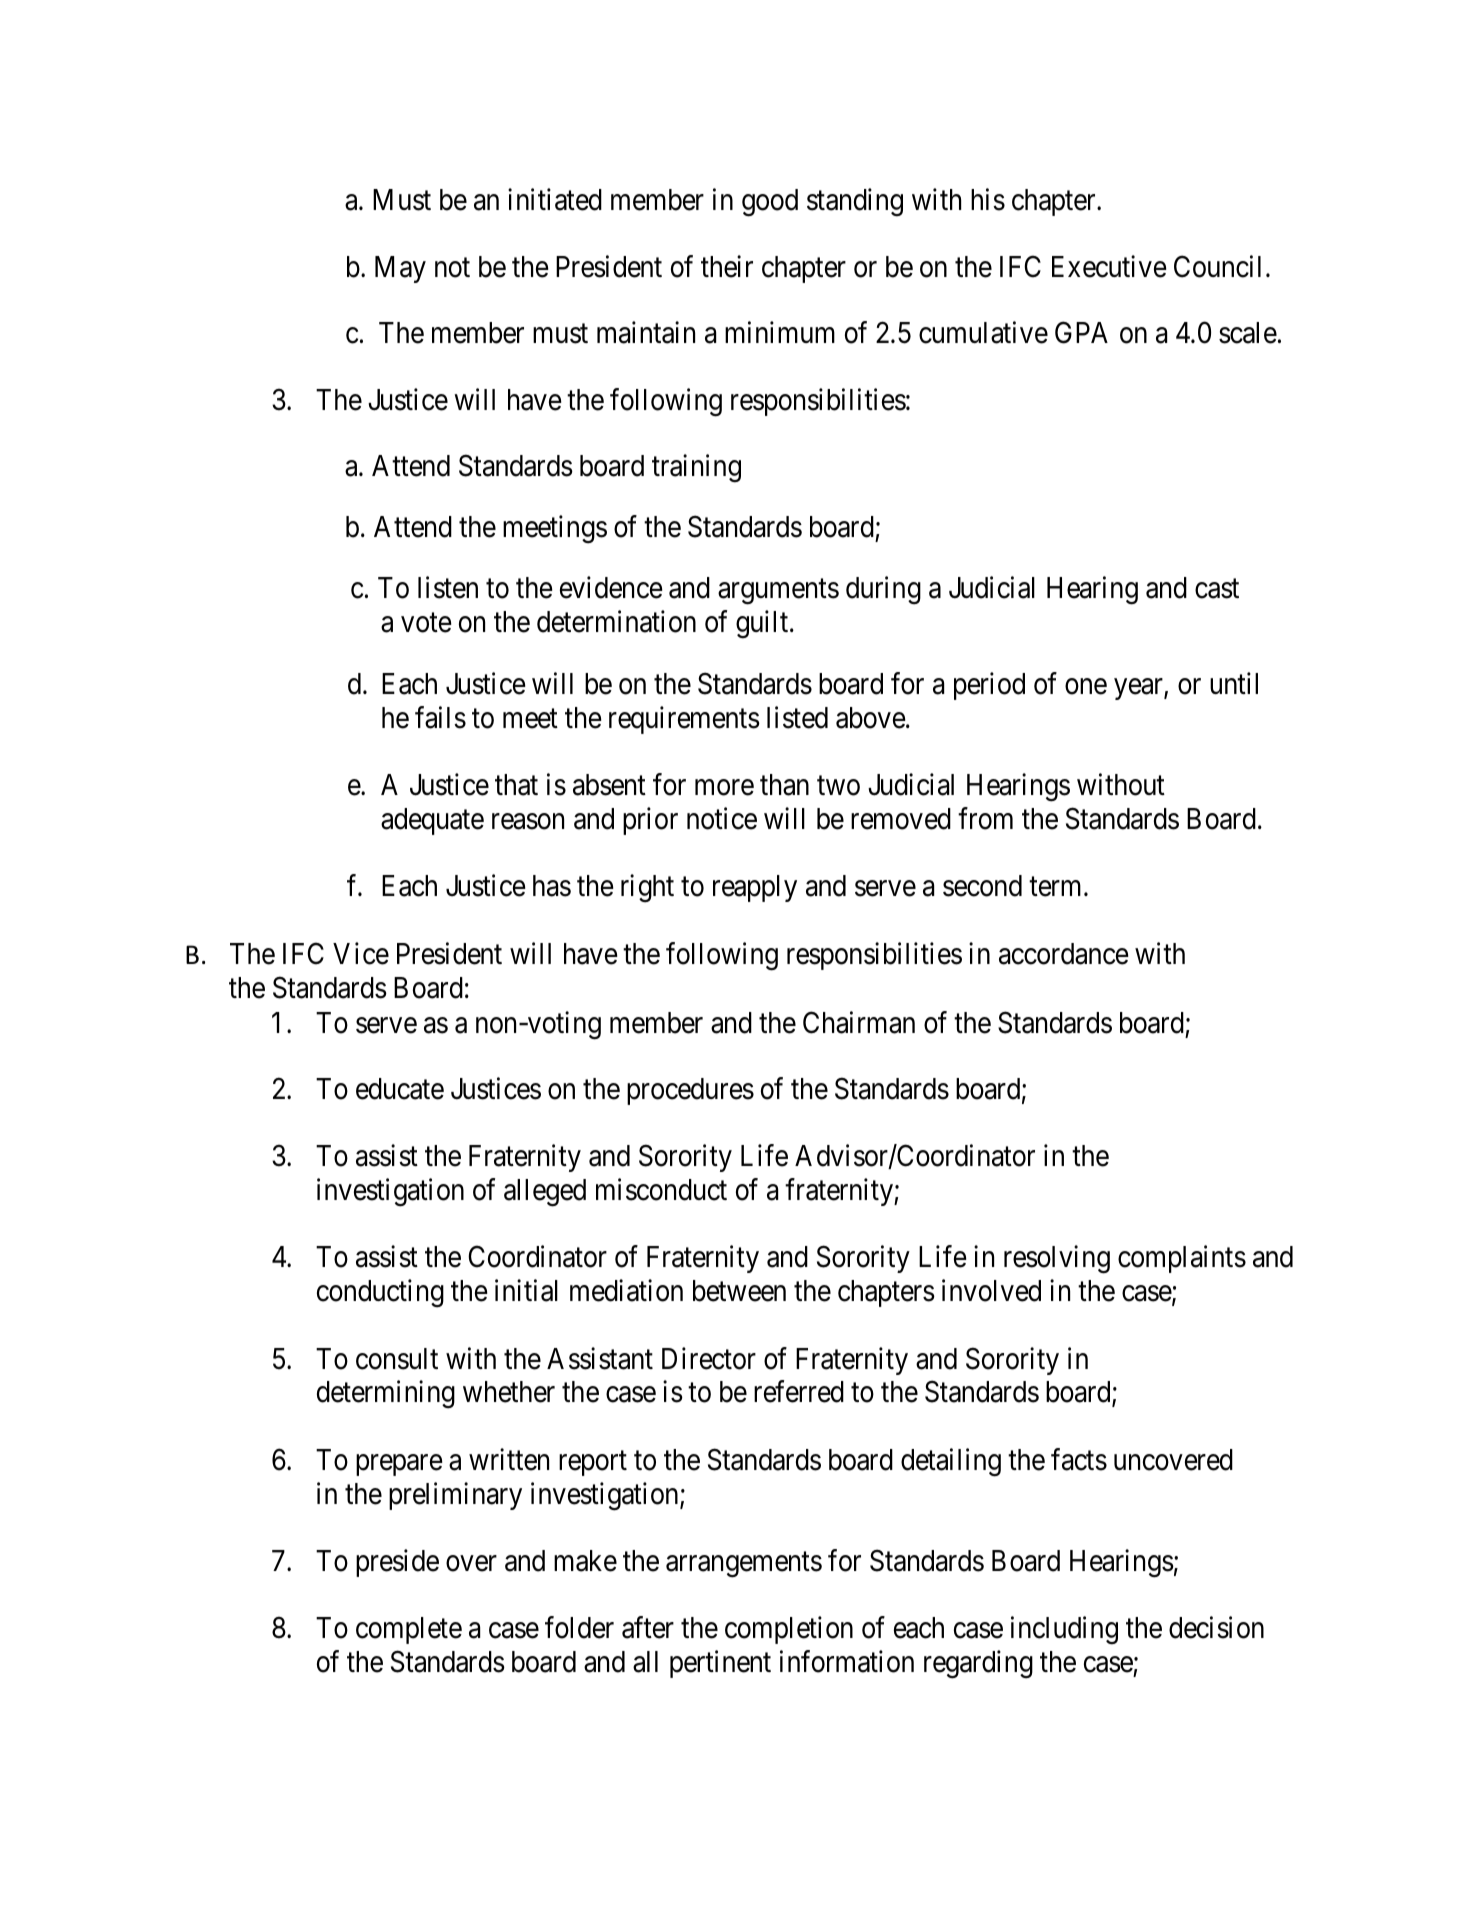  I want to click on procedures, so click(690, 1091).
